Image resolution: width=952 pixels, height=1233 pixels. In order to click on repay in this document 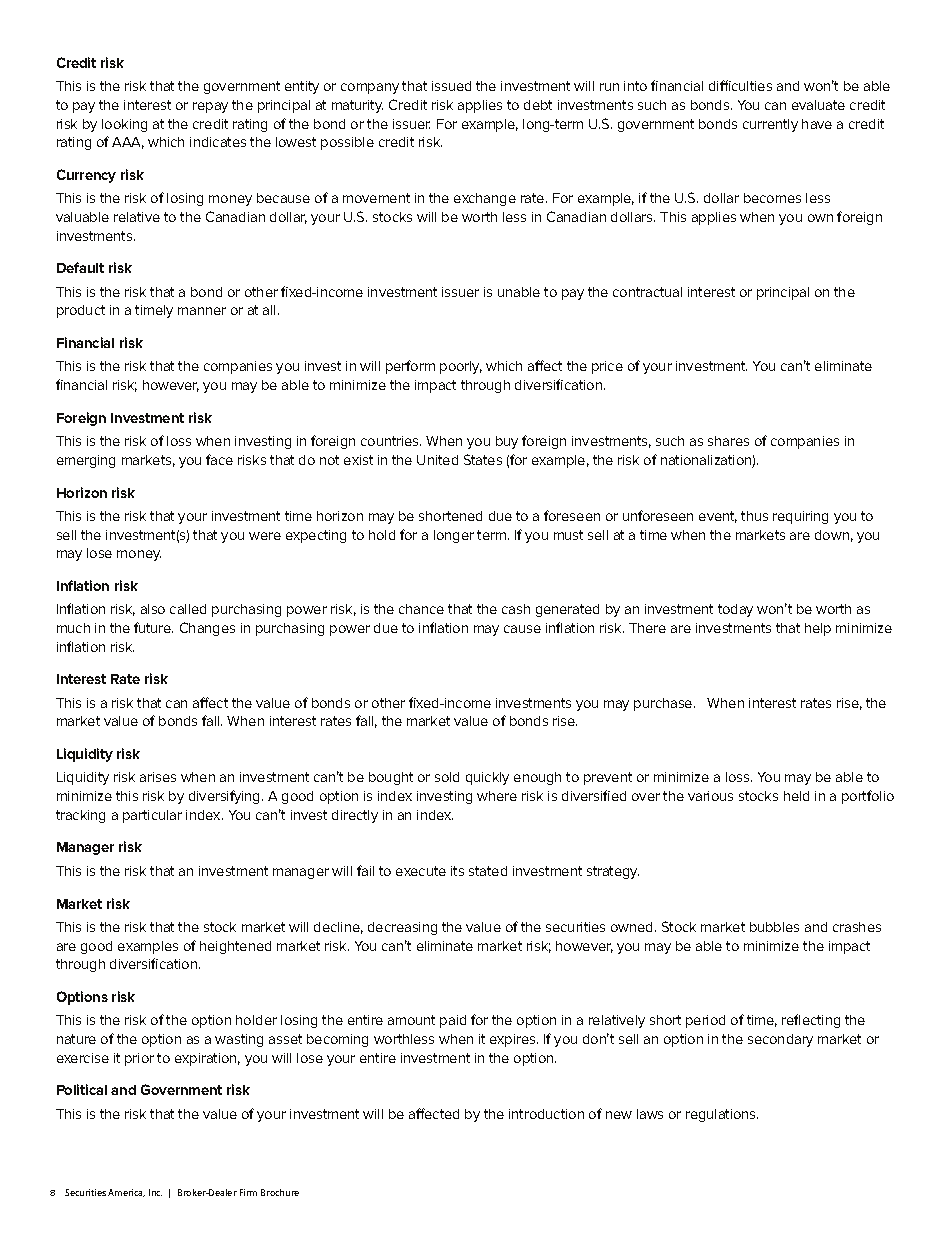, I will do `click(210, 107)`.
